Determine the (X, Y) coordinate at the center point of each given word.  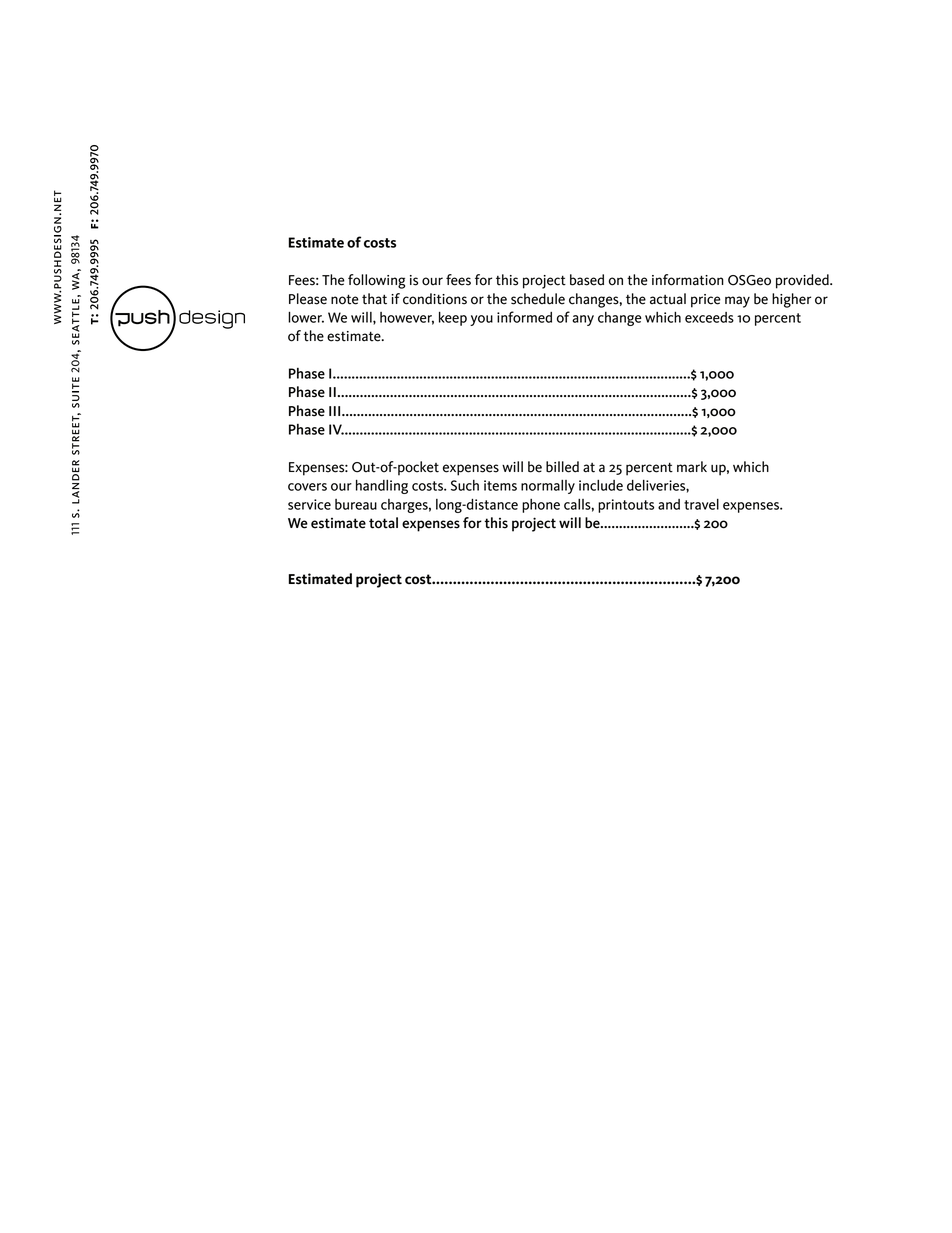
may (737, 302)
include (601, 485)
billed (562, 467)
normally (548, 487)
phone (541, 506)
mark (692, 467)
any (583, 320)
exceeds (709, 317)
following (376, 281)
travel (701, 504)
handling (382, 487)
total (383, 523)
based (587, 280)
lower (306, 317)
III (336, 411)
